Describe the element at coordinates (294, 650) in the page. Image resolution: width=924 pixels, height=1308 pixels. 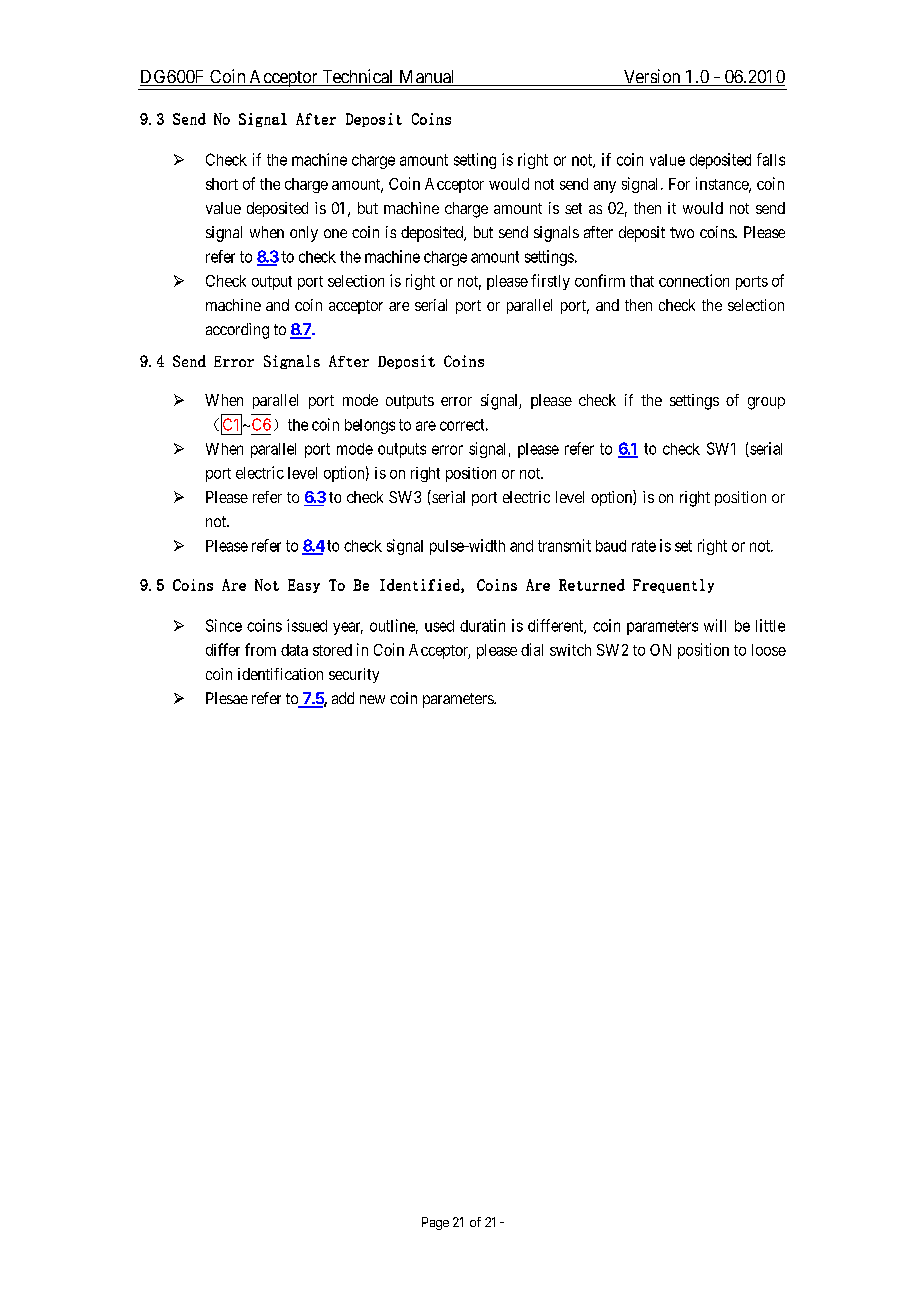
I see `data` at that location.
